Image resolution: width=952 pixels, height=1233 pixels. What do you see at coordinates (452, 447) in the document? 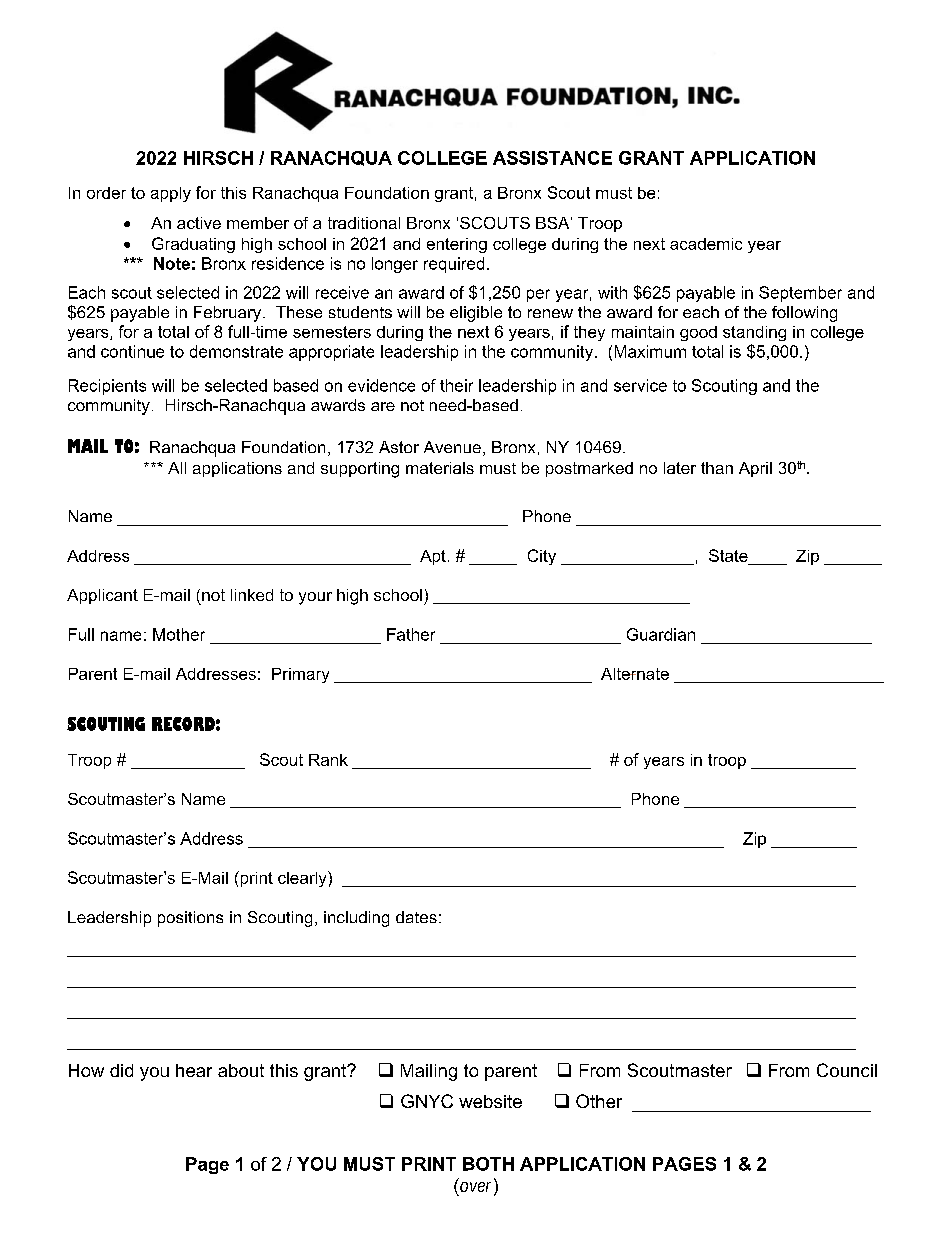
I see `Avenue` at bounding box center [452, 447].
